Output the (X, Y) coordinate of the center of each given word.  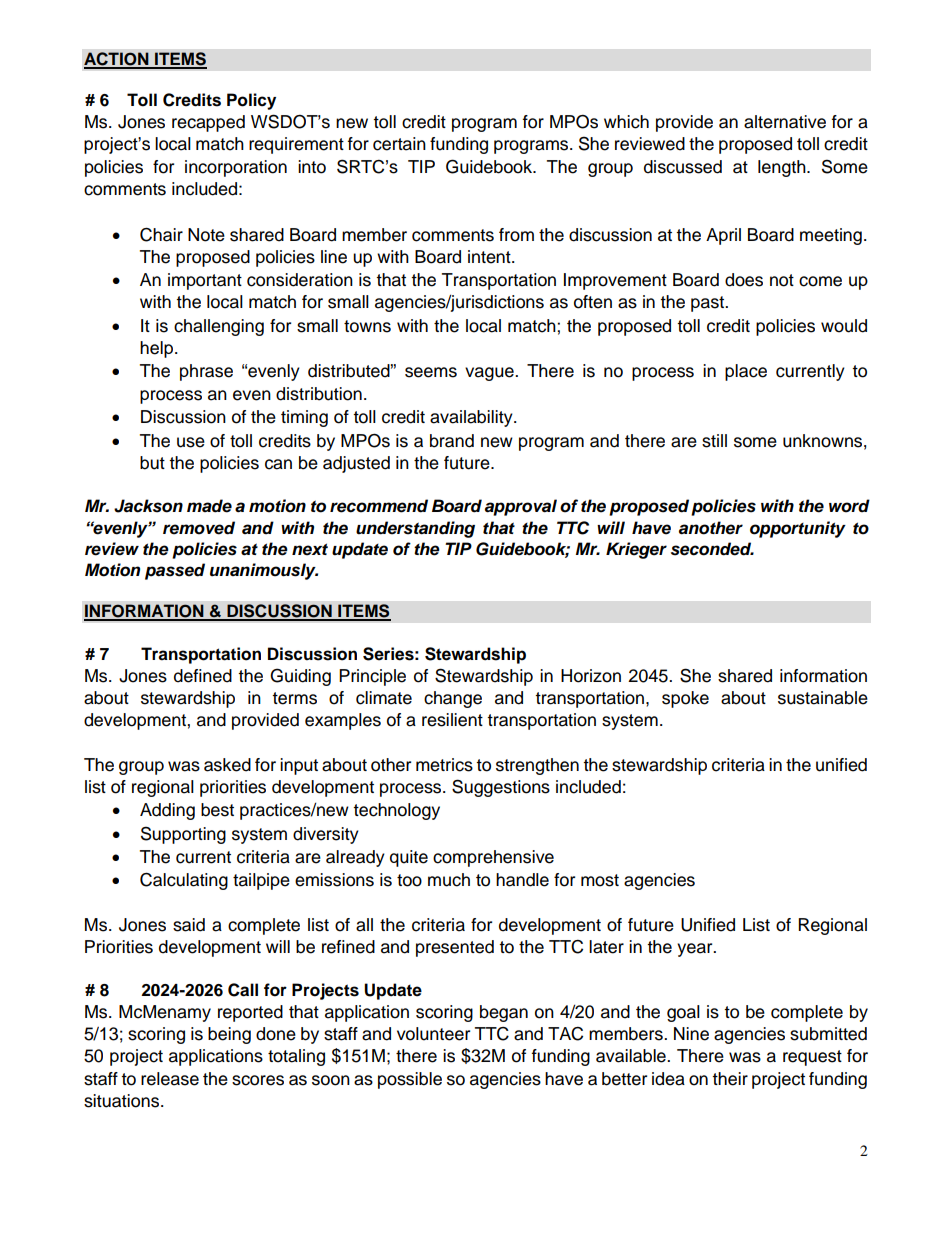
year (696, 950)
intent (490, 257)
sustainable (823, 698)
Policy (251, 101)
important (205, 281)
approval (521, 507)
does (744, 280)
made (209, 506)
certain (399, 144)
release (170, 1079)
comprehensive (493, 858)
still (714, 441)
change (453, 699)
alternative (785, 122)
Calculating (184, 881)
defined (203, 676)
